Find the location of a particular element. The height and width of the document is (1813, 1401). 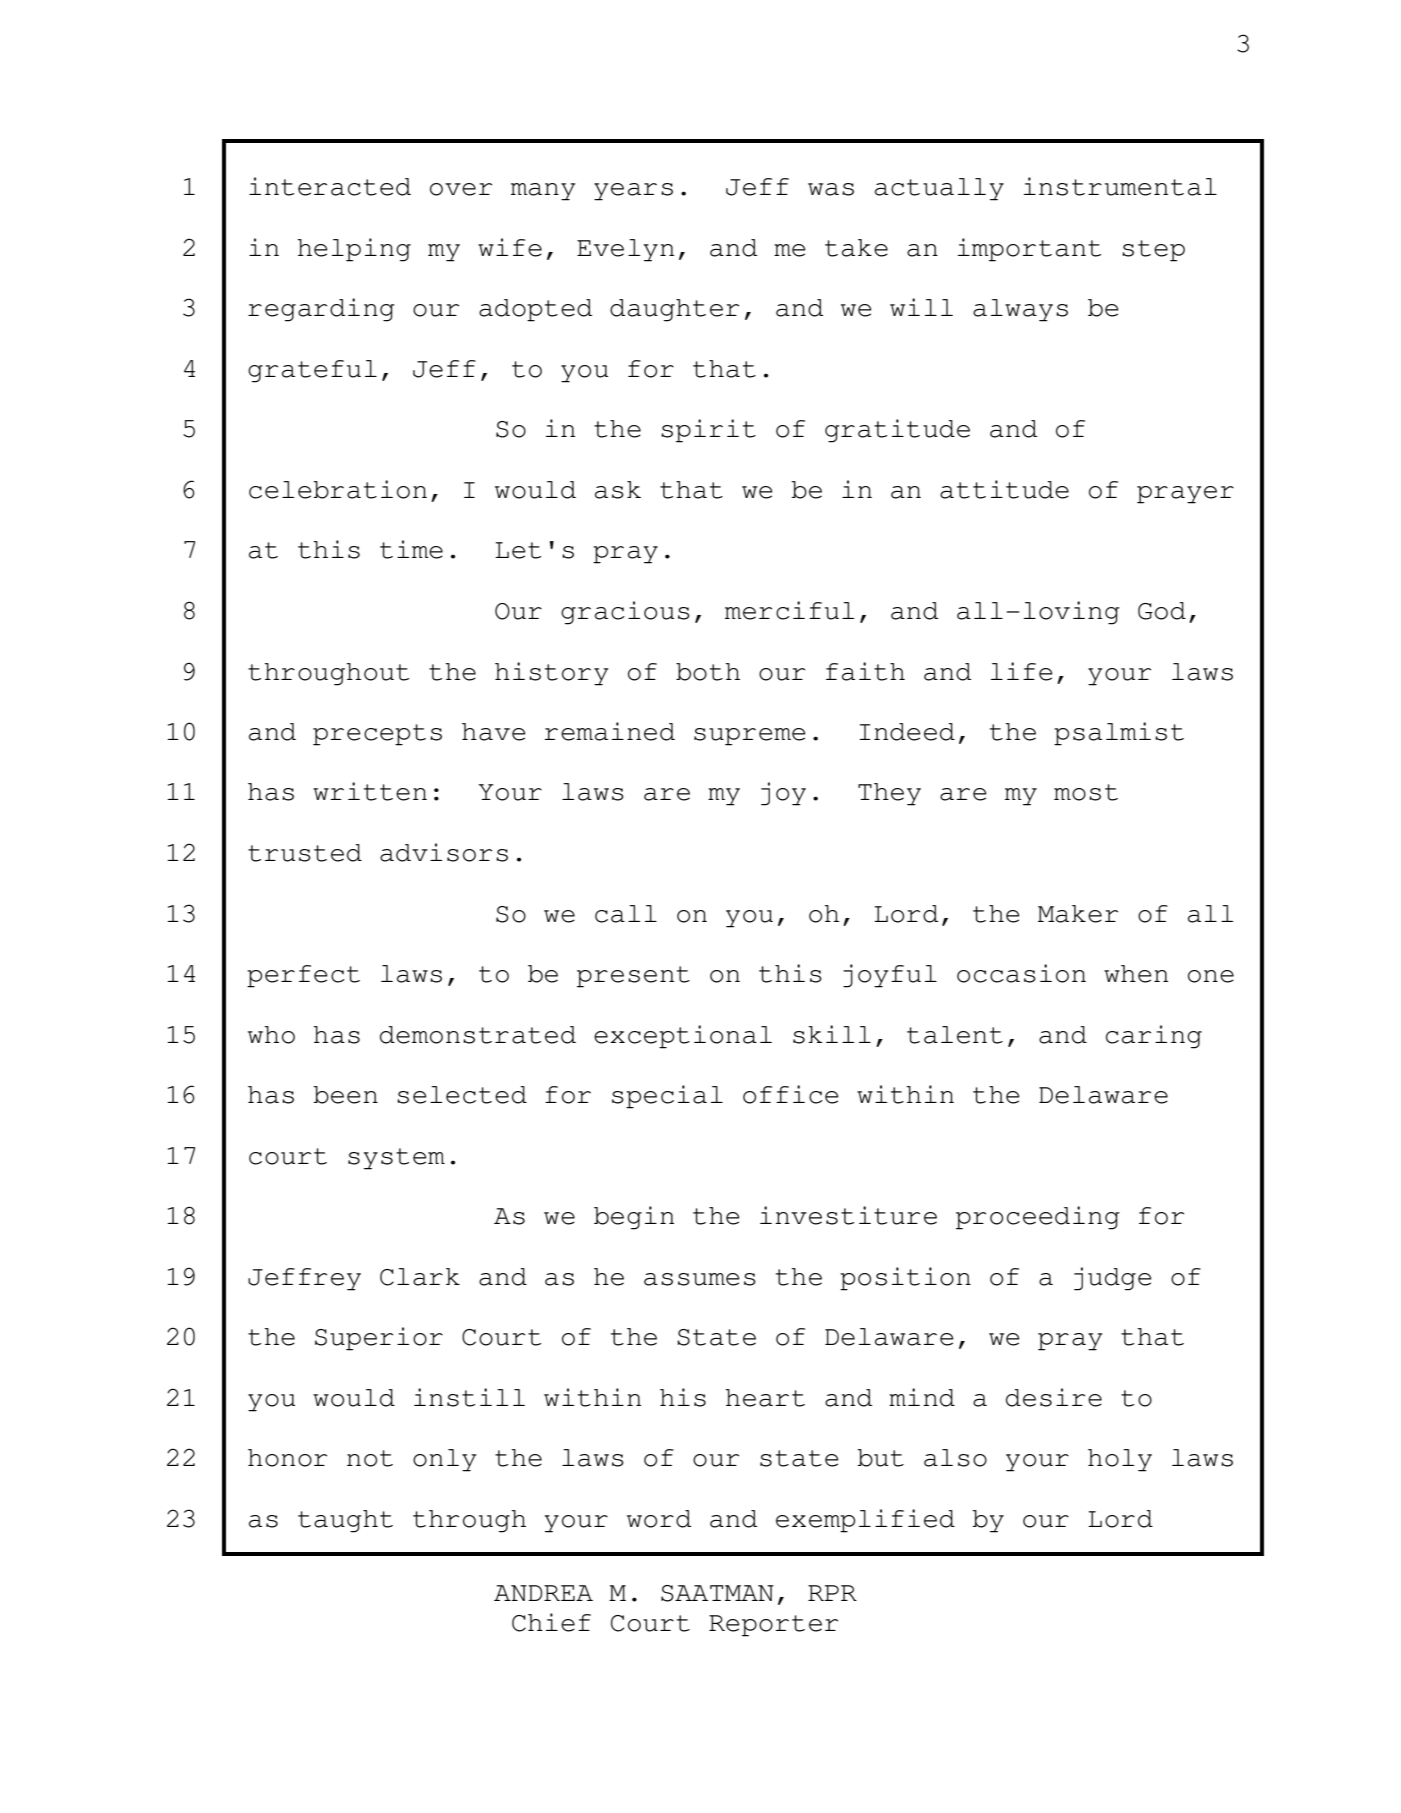

instrumental is located at coordinates (1120, 186).
